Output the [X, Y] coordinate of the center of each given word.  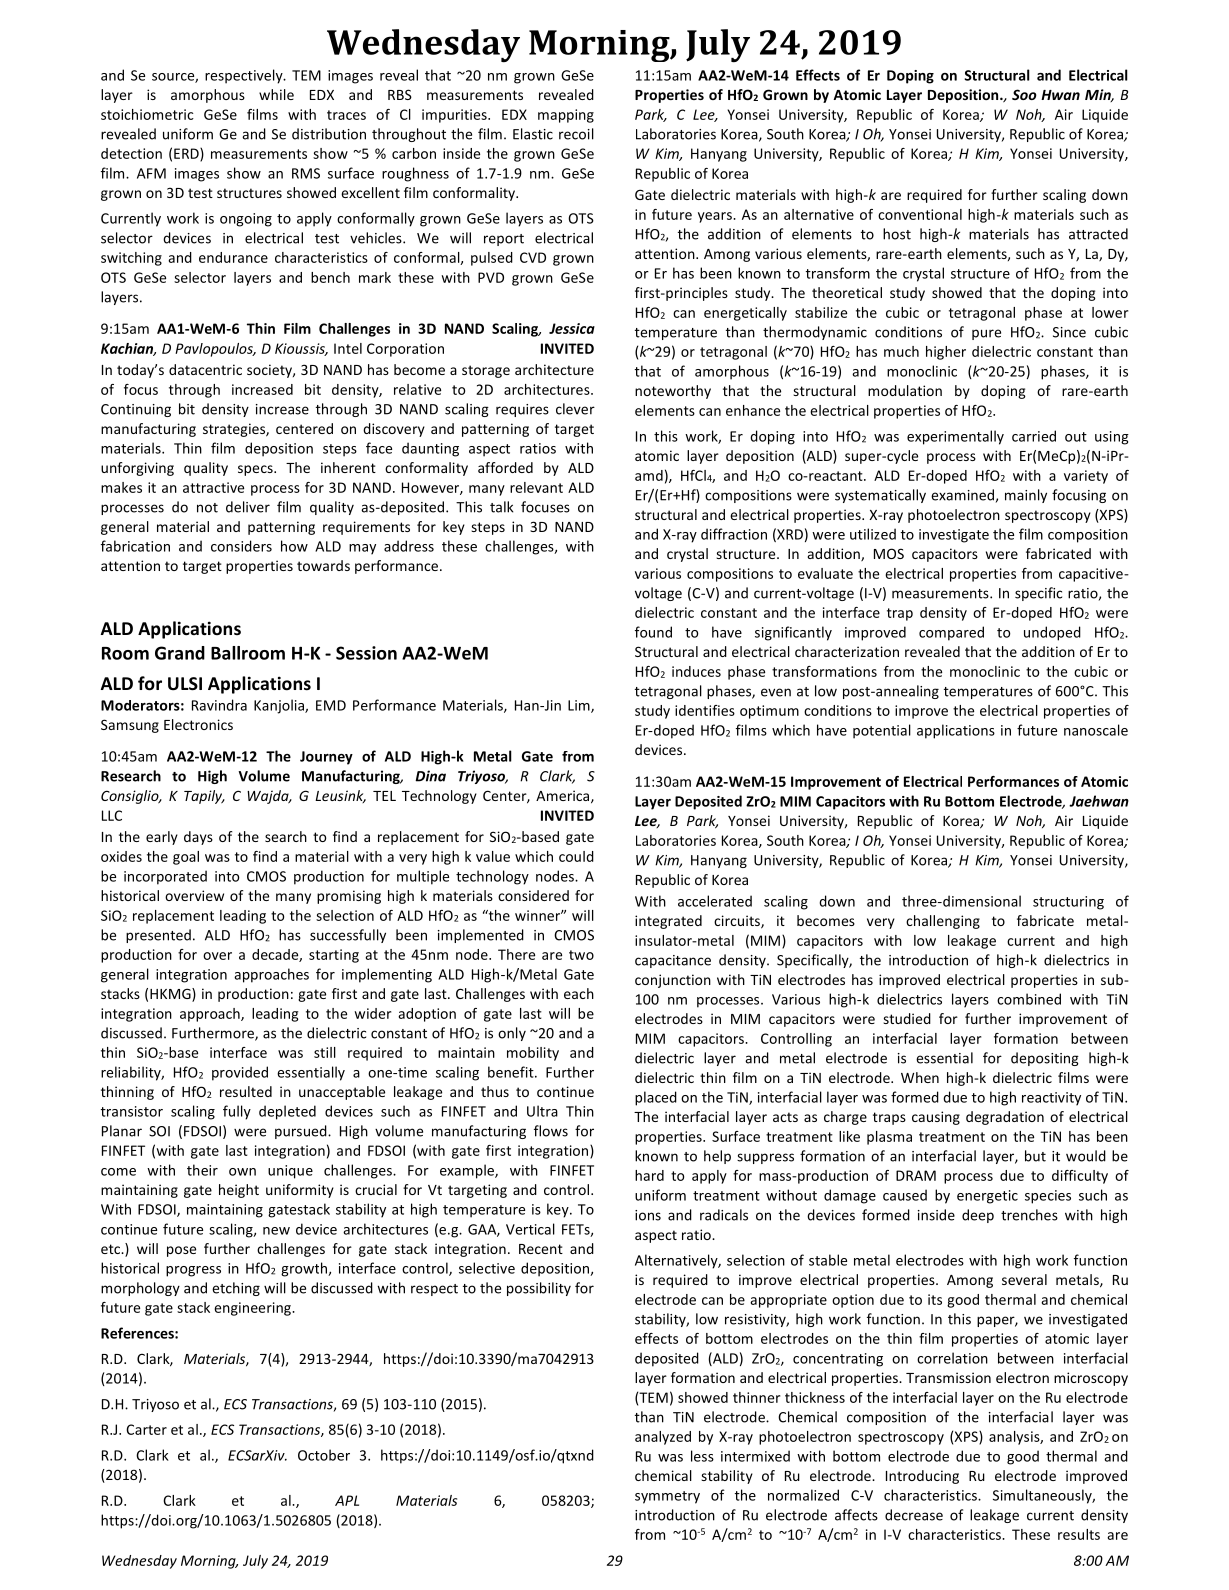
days [198, 838]
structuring [1068, 903]
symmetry [667, 1497]
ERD [187, 154]
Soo [1024, 94]
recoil [576, 134]
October [324, 1455]
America [564, 796]
